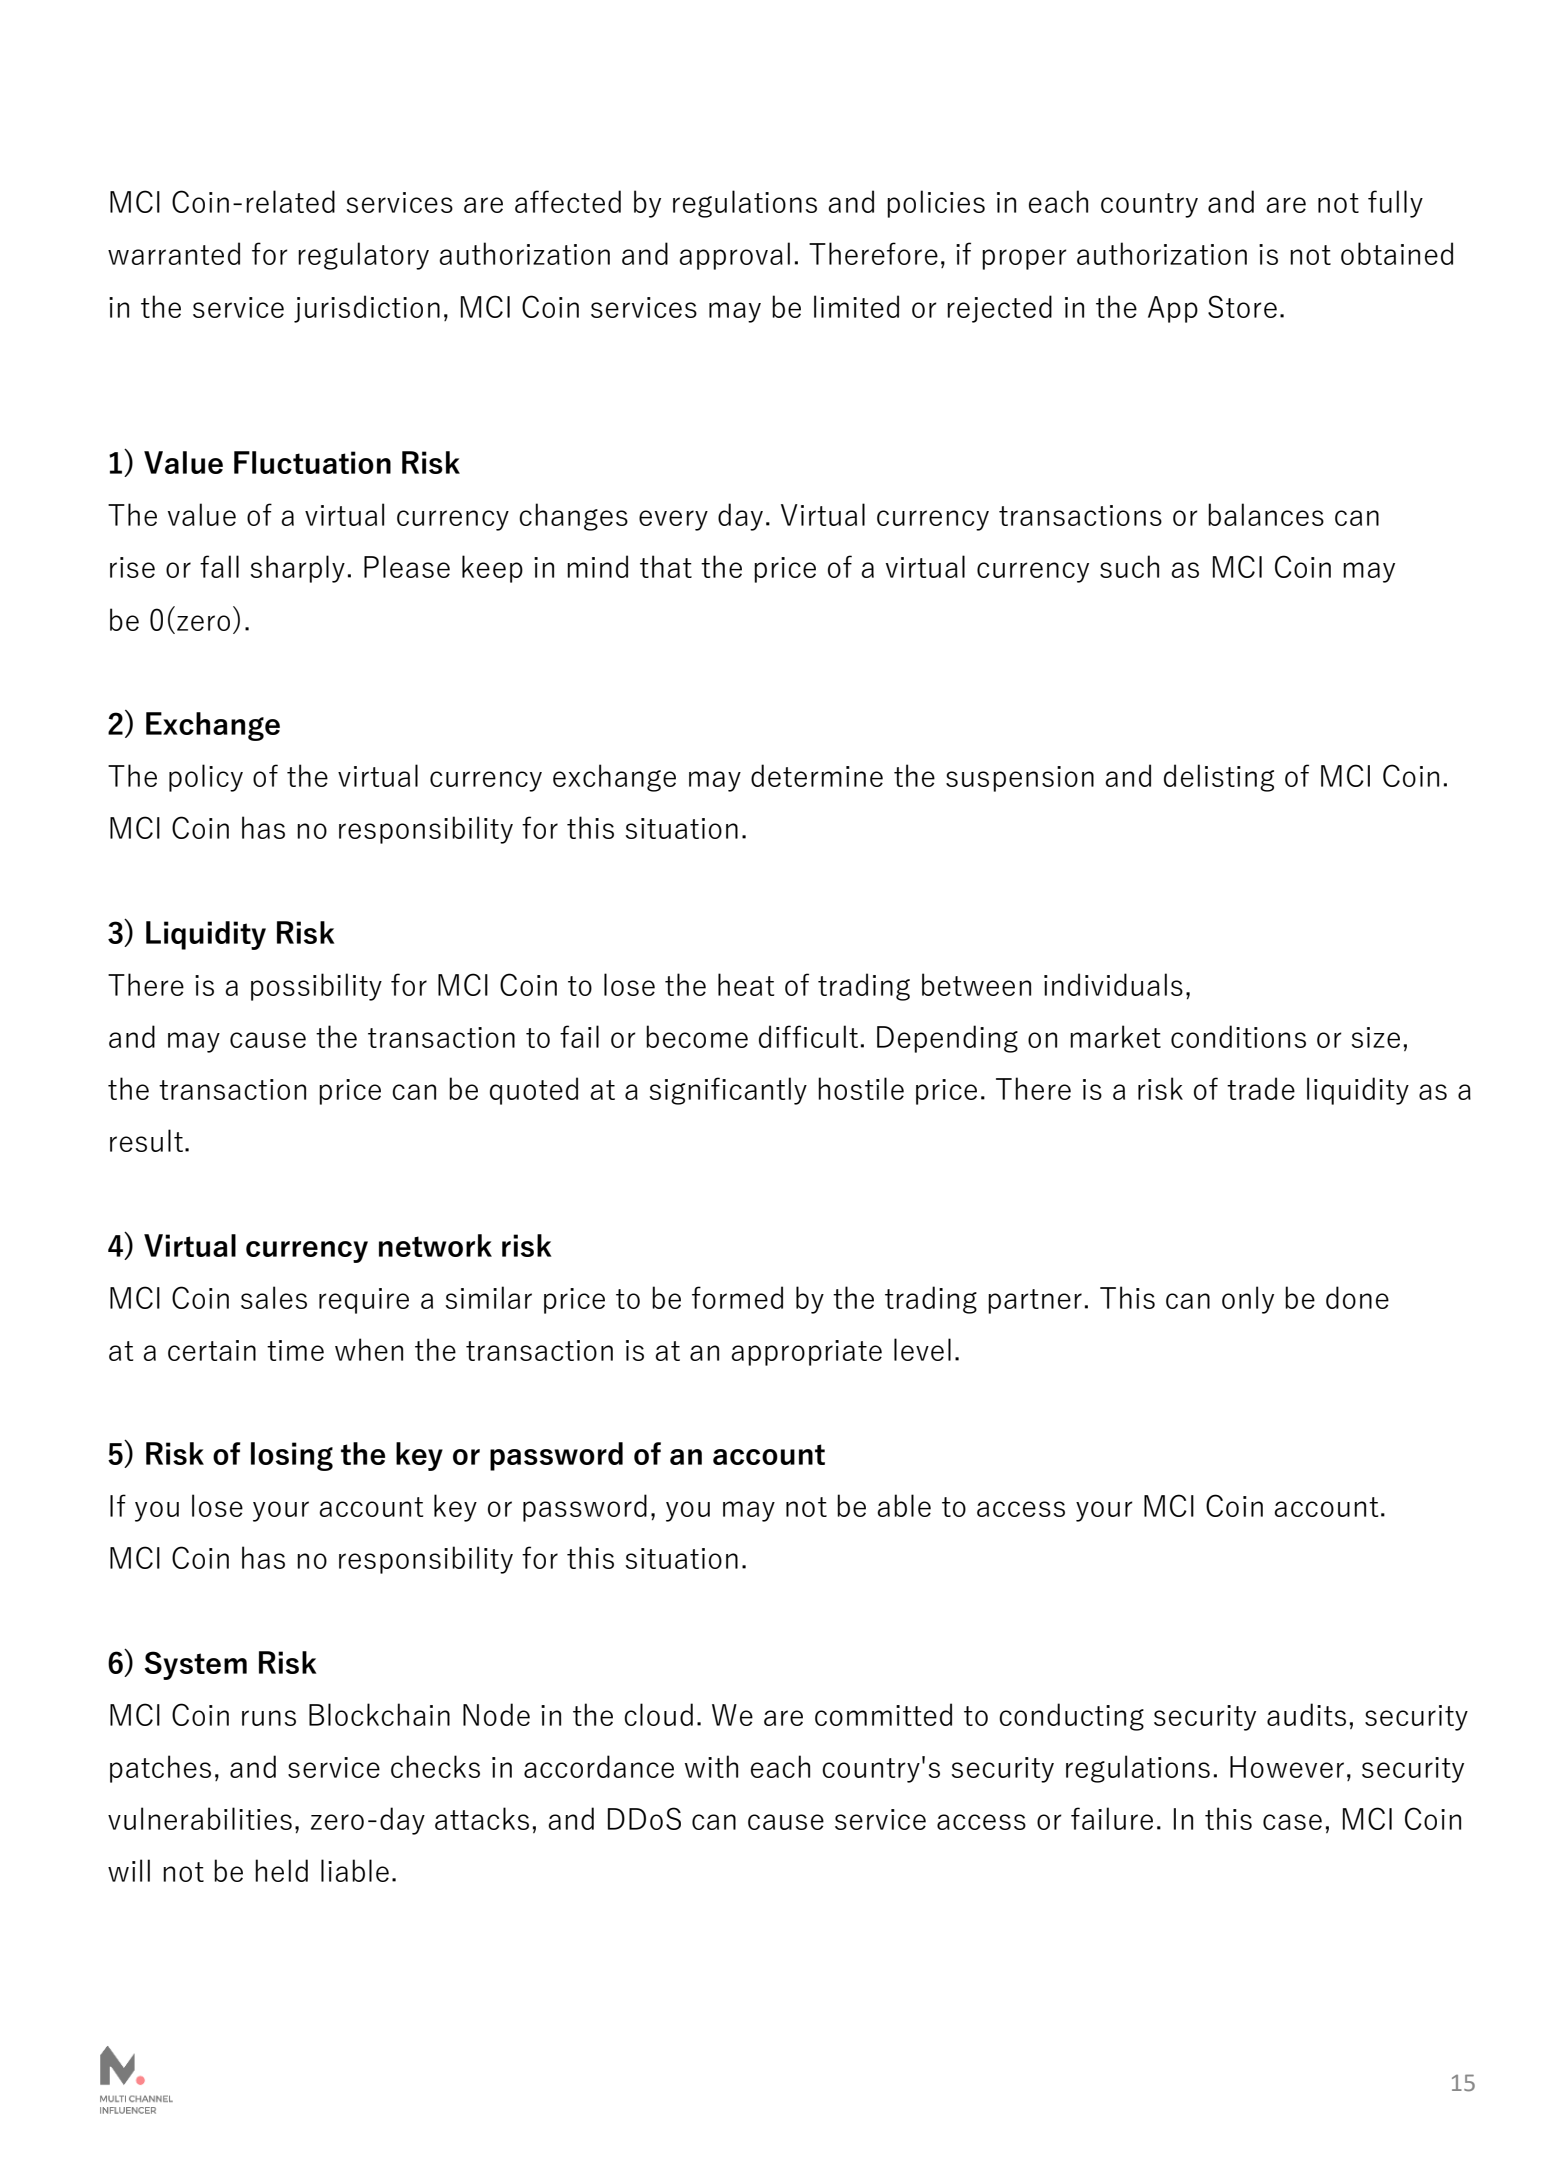 This screenshot has width=1567, height=2165. I want to click on possibility, so click(316, 987).
